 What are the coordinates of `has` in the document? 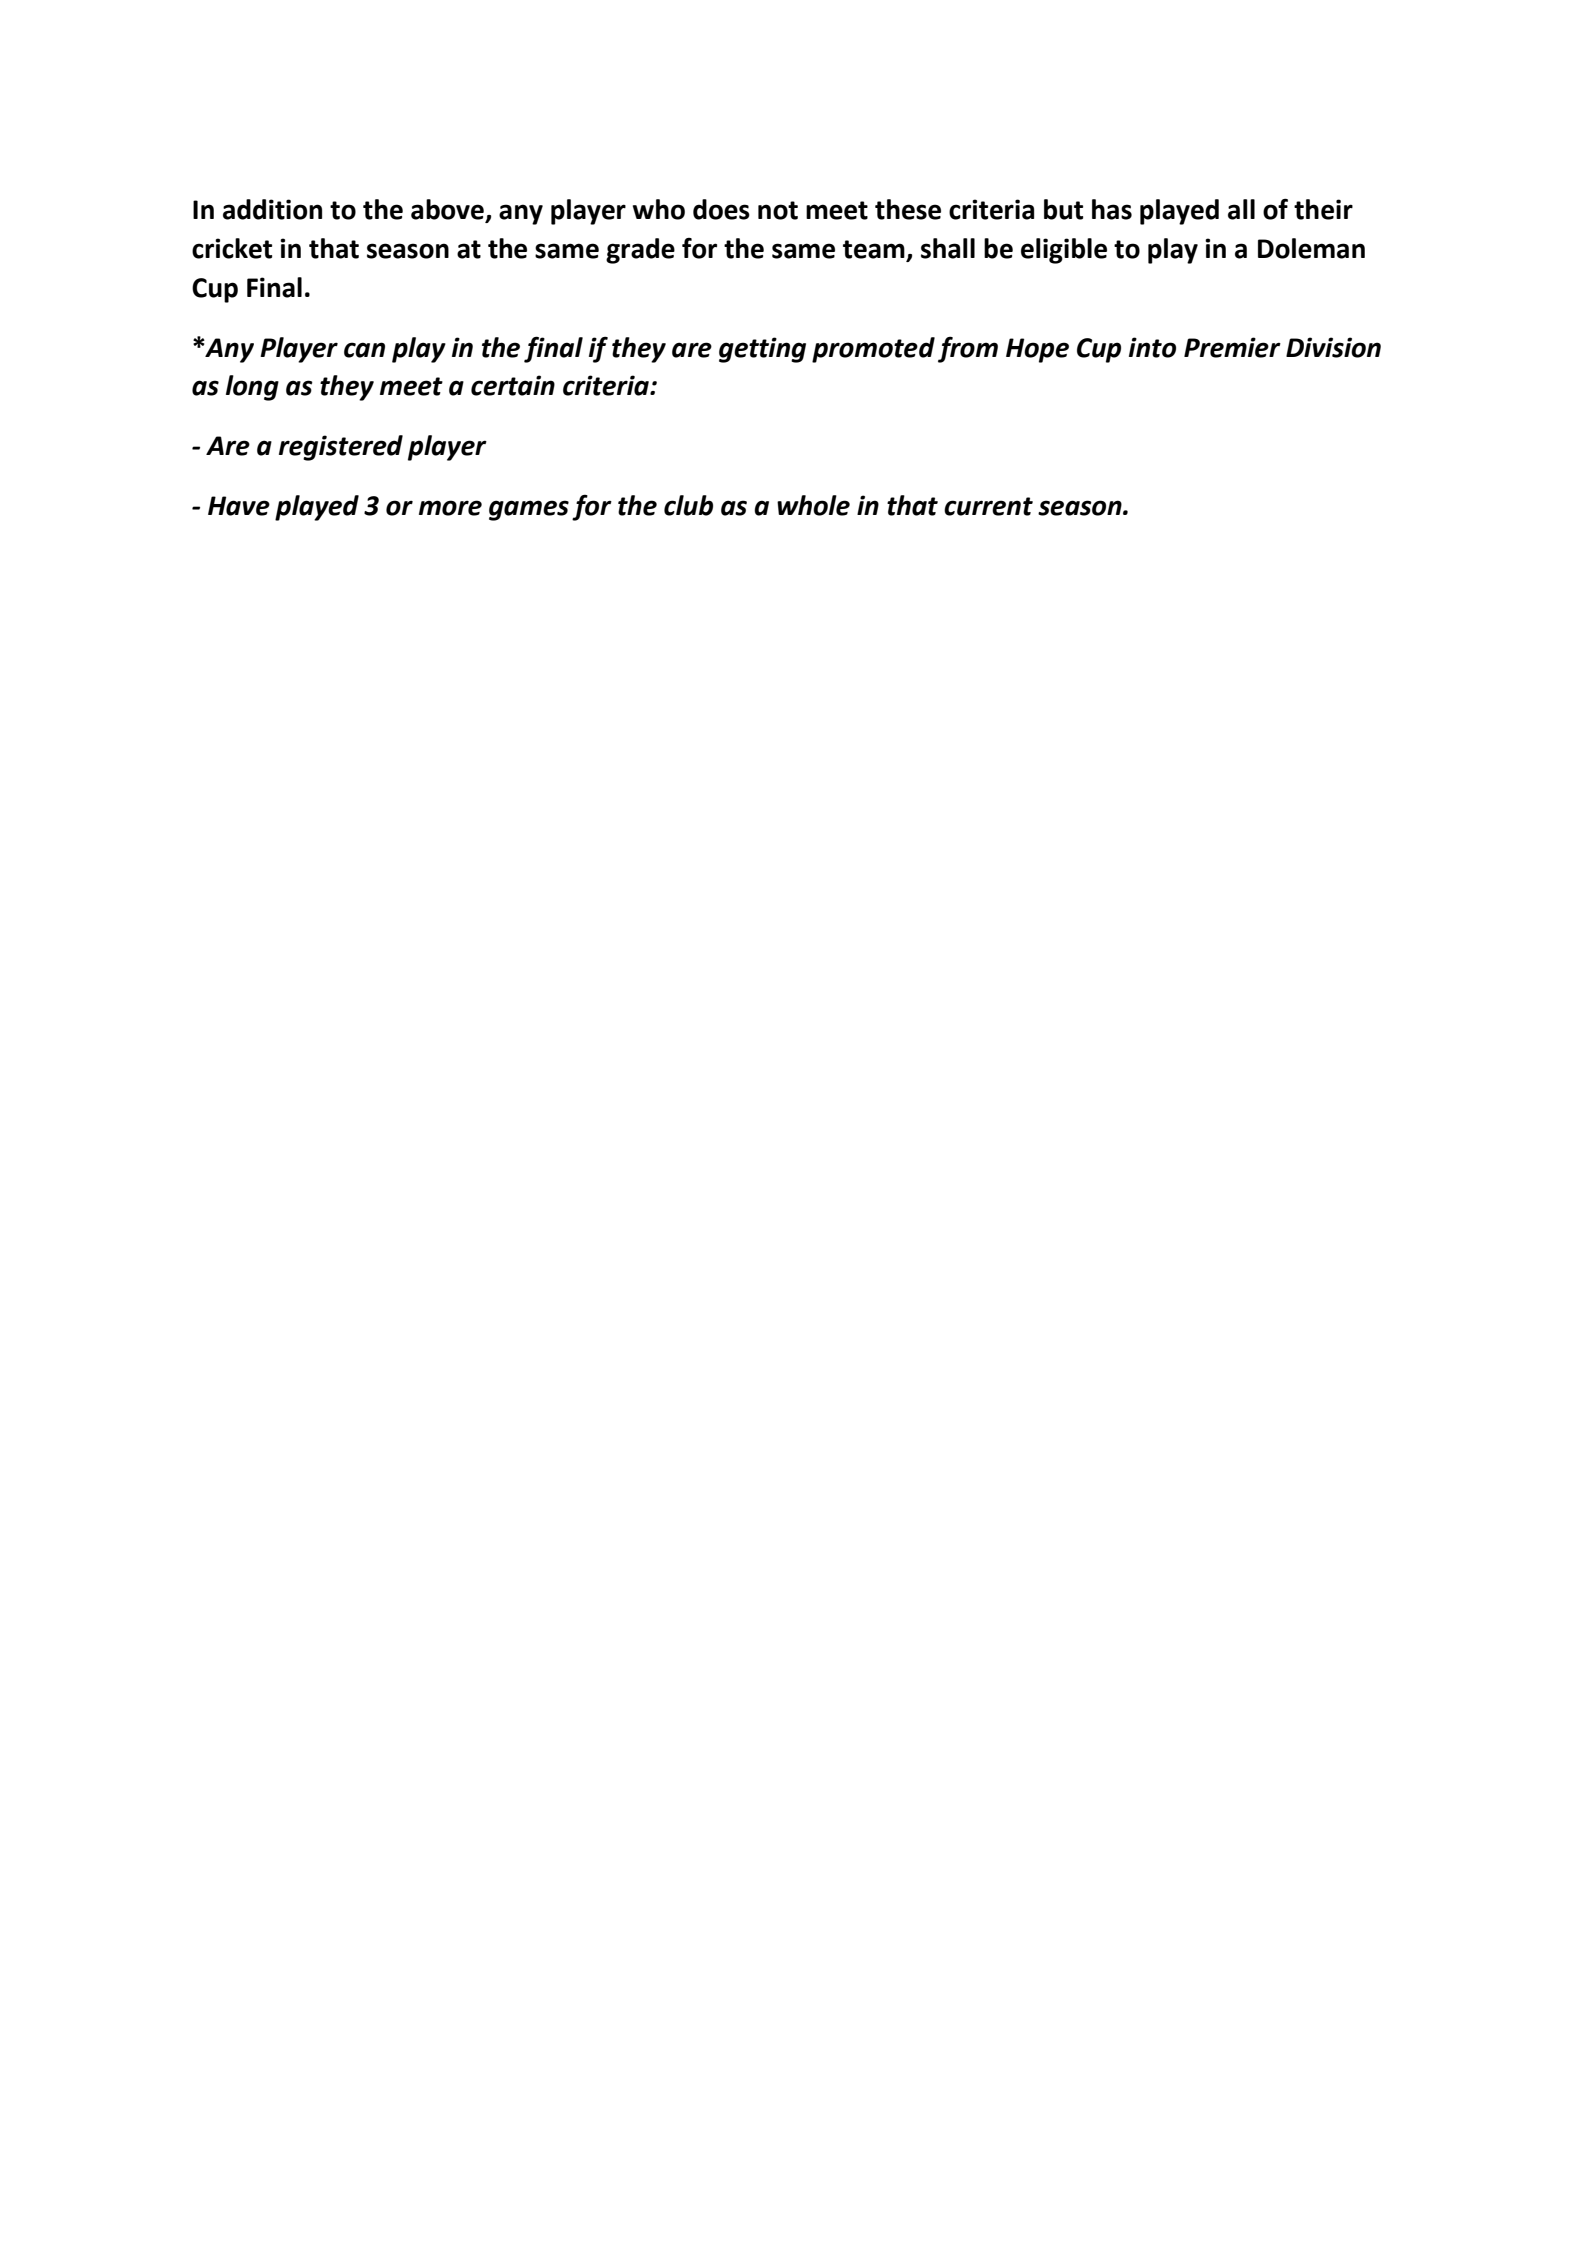 It's located at (1112, 209).
